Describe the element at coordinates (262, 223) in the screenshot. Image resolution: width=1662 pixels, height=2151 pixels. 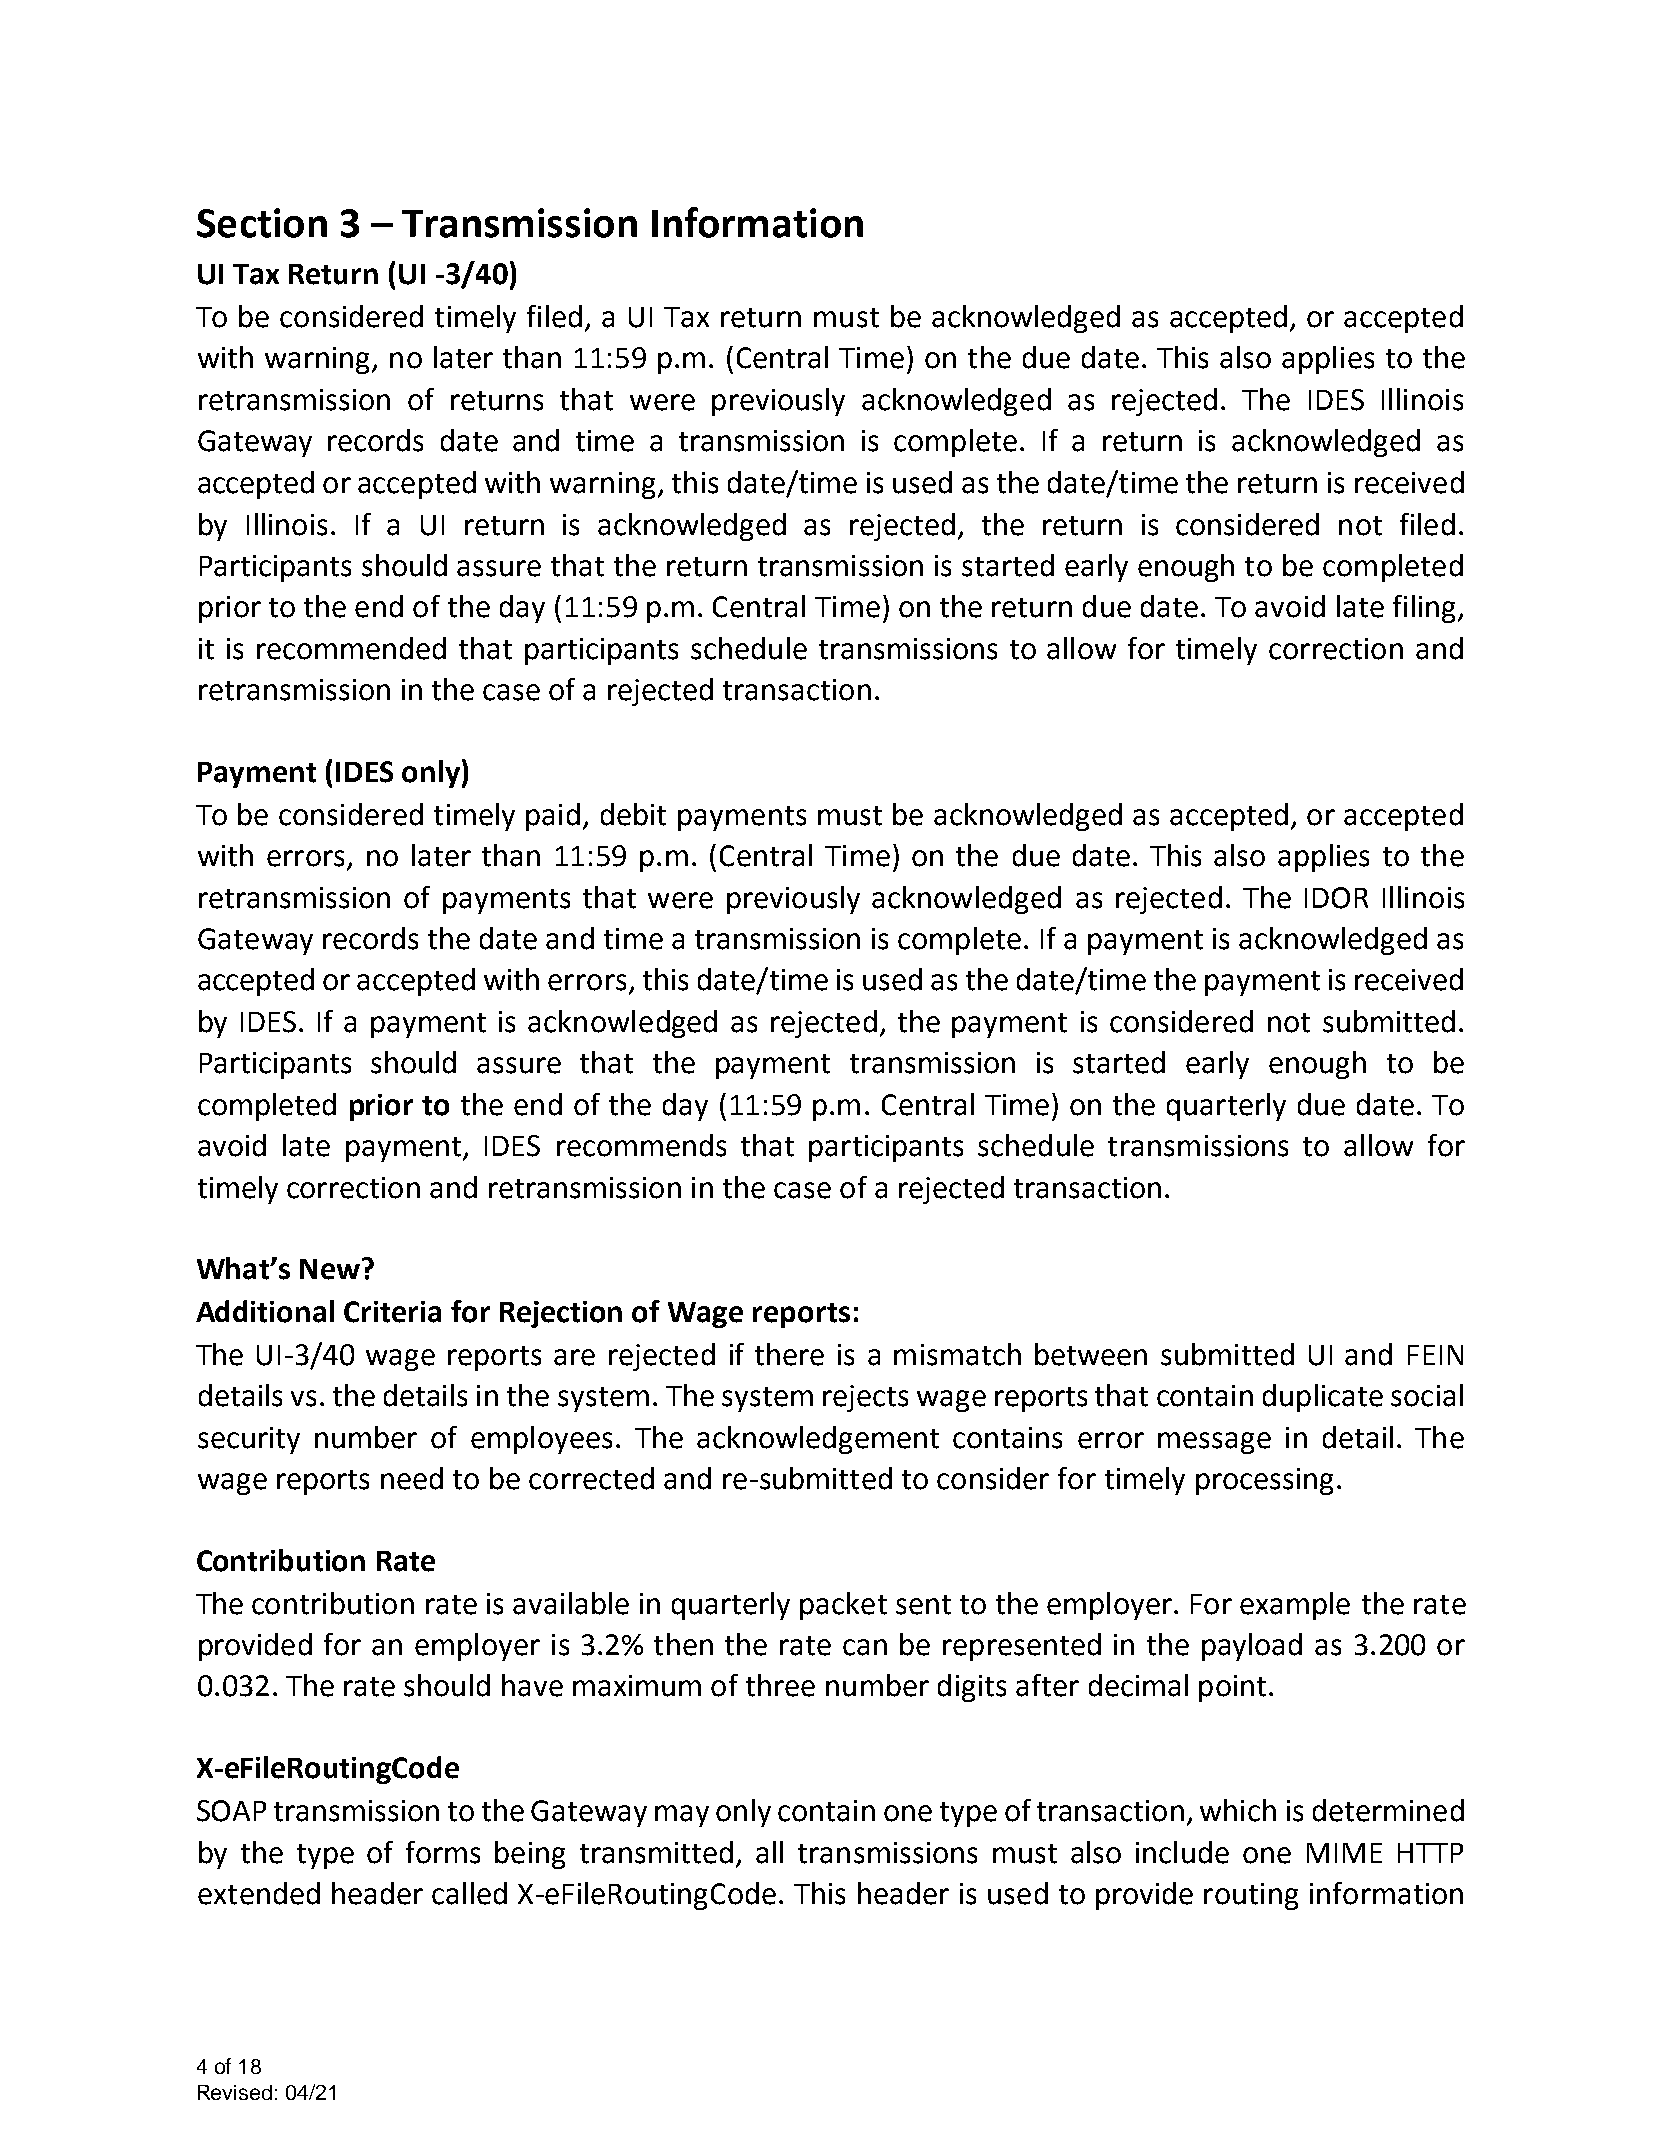
I see `Section` at that location.
